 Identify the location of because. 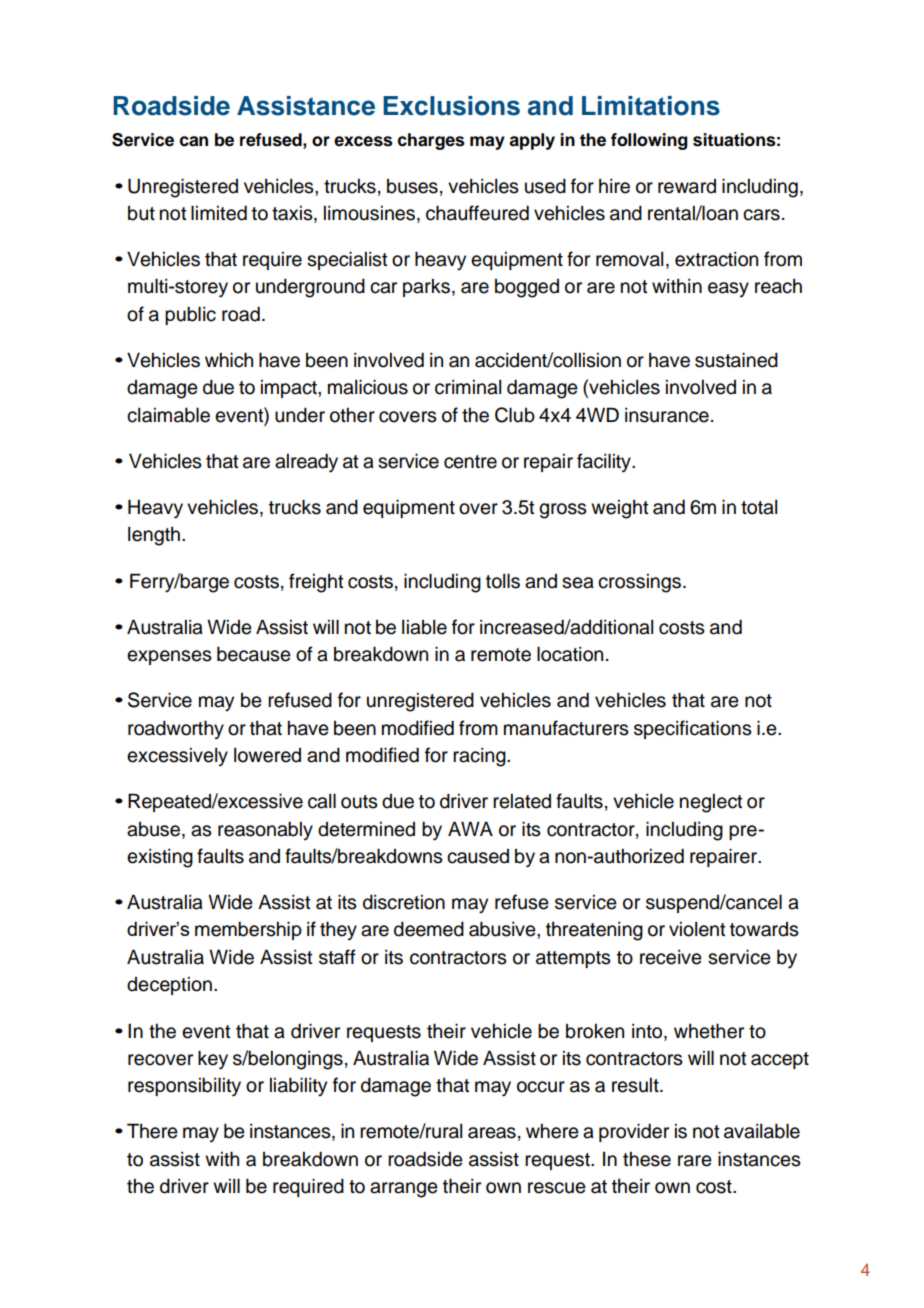
(254, 654).
